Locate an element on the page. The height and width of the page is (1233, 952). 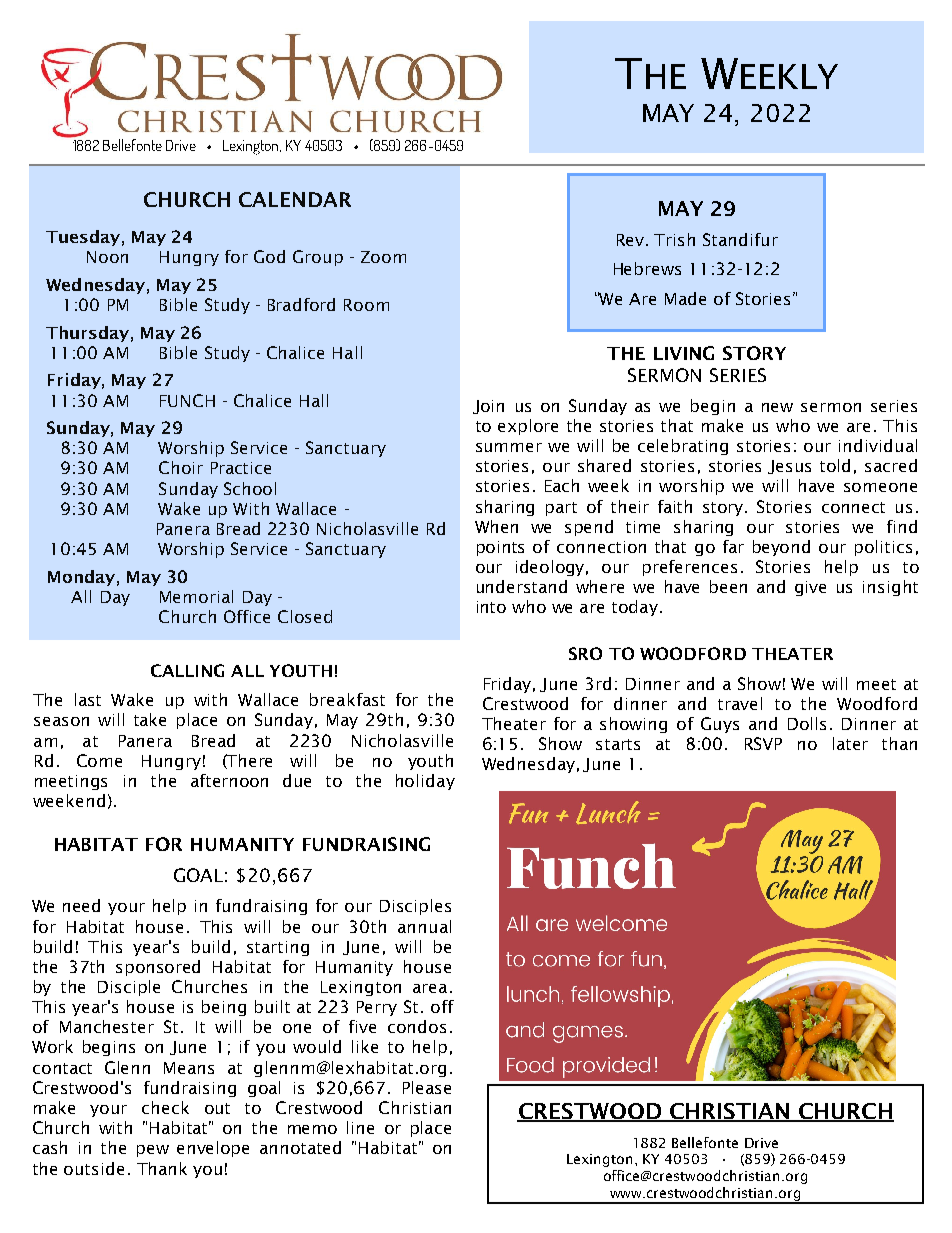
breakfast is located at coordinates (347, 699).
